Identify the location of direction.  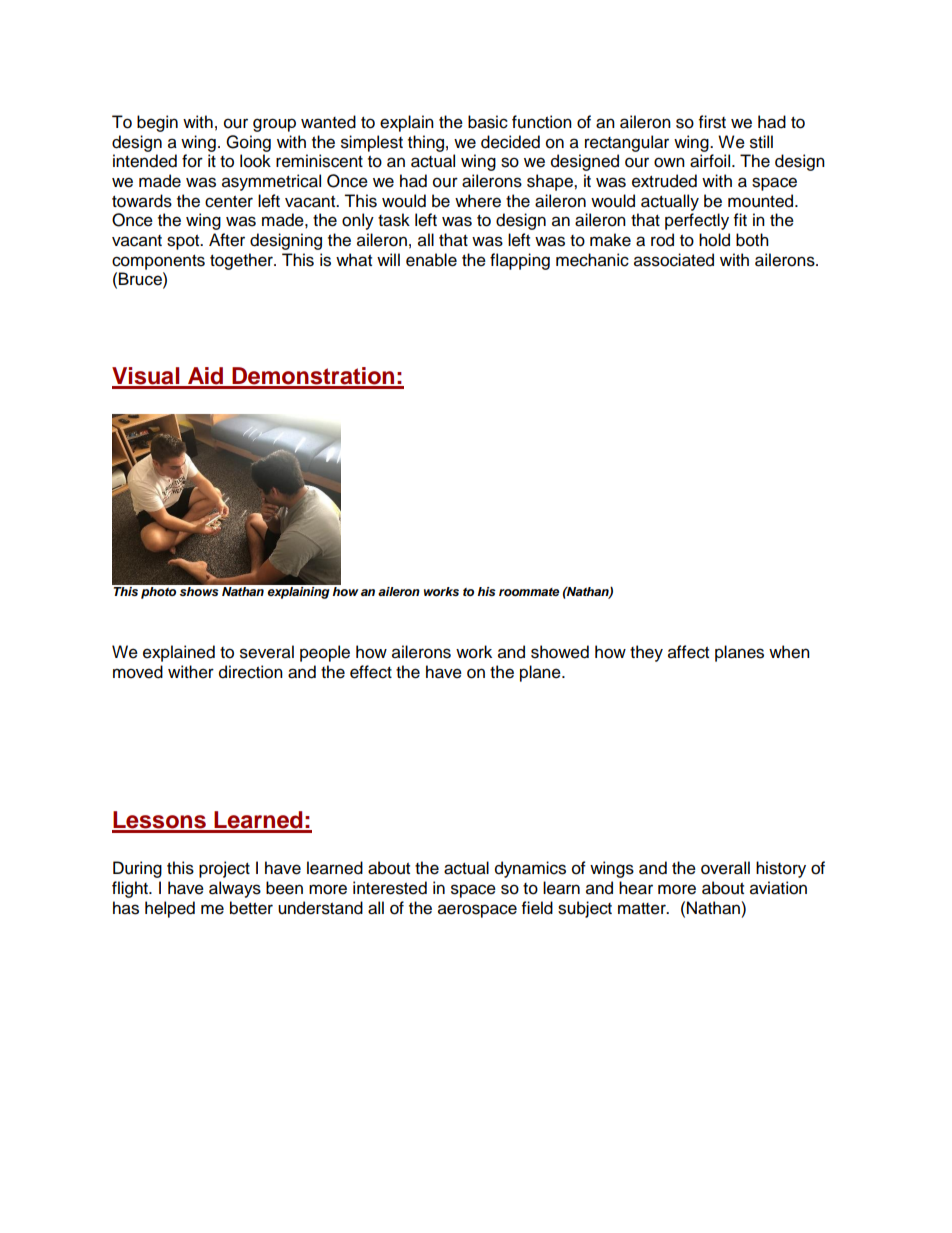
(251, 672).
